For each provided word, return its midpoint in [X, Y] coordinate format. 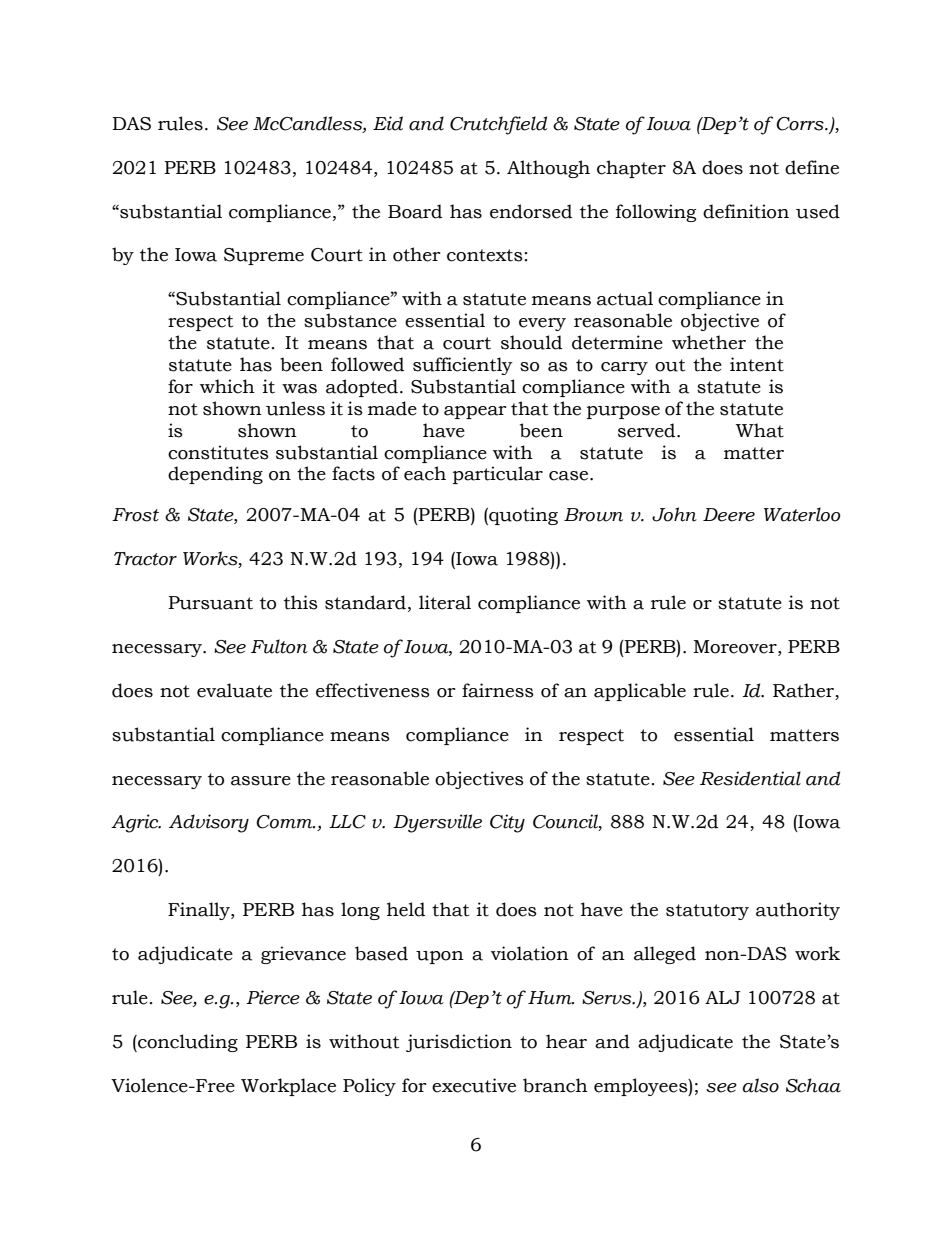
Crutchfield [498, 125]
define [812, 167]
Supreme [264, 256]
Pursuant [210, 603]
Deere [729, 515]
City [507, 823]
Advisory [209, 823]
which [227, 386]
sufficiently [463, 366]
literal [445, 602]
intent [757, 364]
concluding [187, 1043]
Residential [750, 778]
